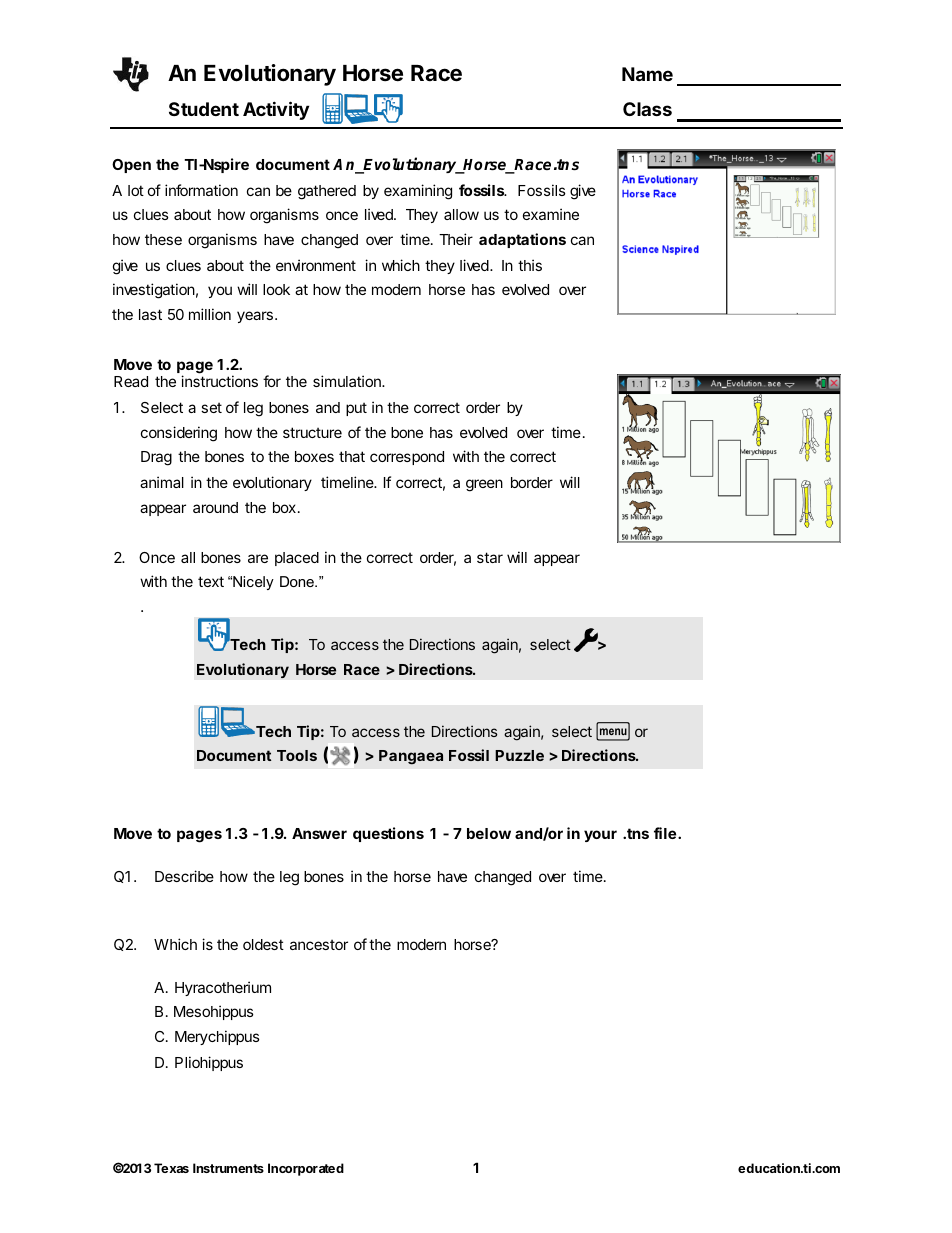 The height and width of the screenshot is (1233, 952). I want to click on examining, so click(418, 192).
